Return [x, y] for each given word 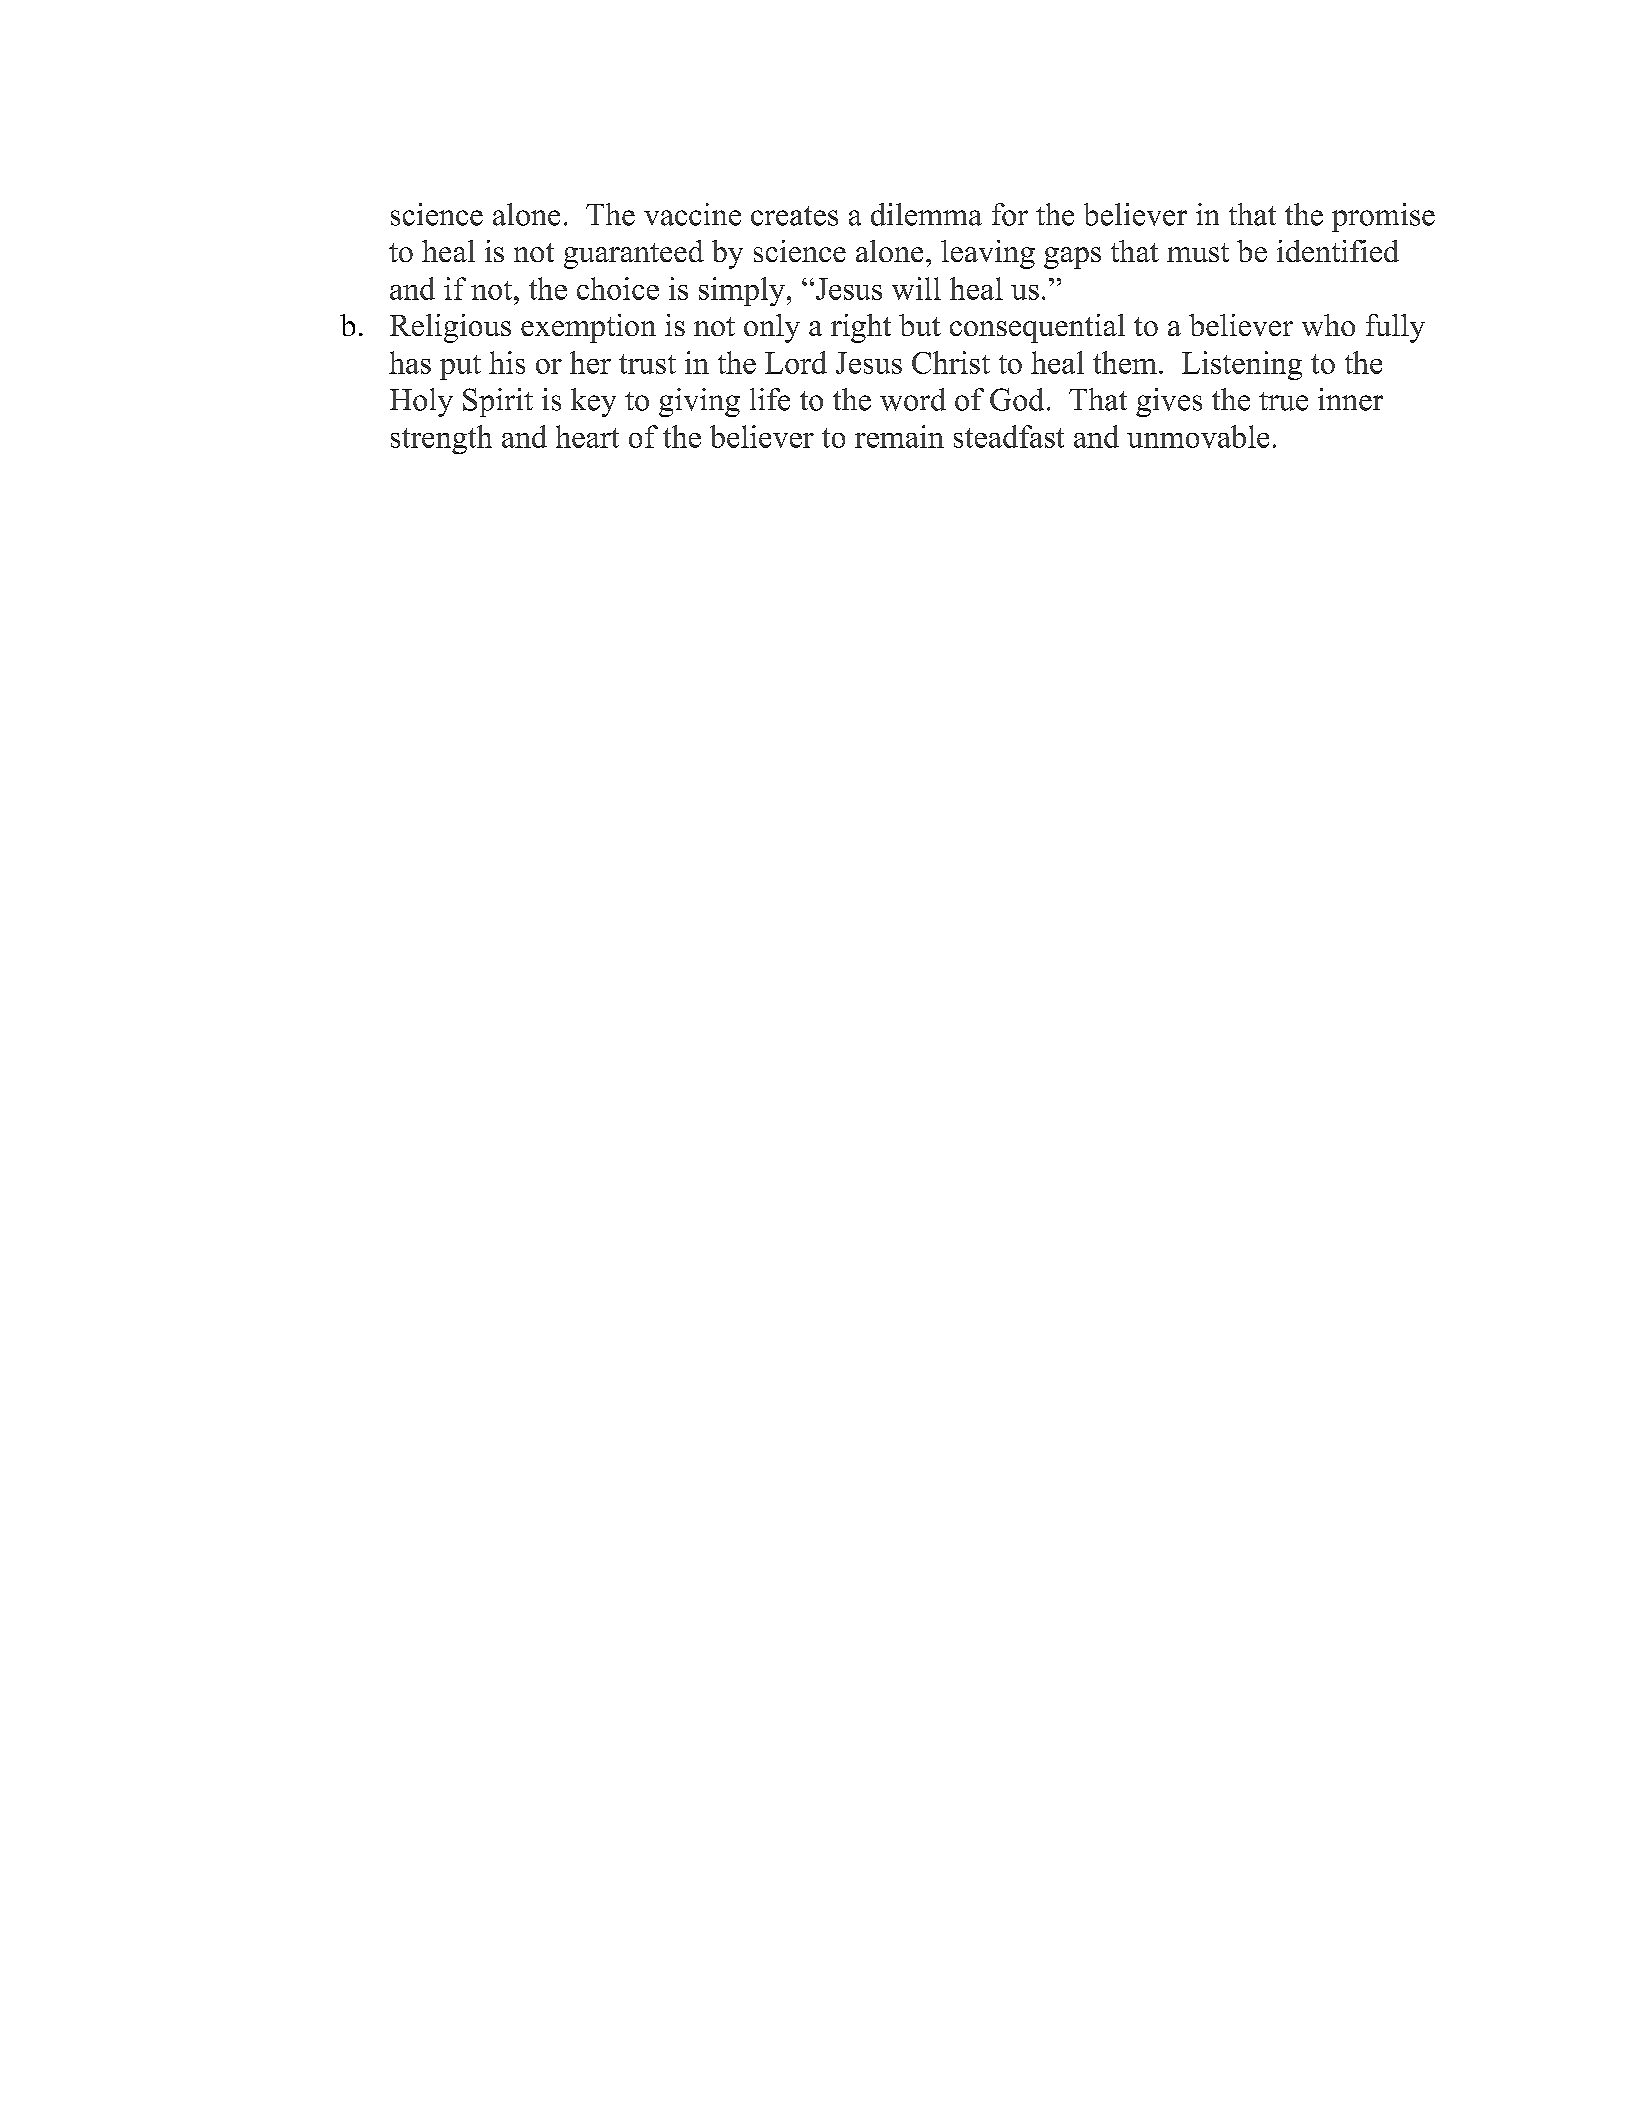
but [920, 325]
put [460, 367]
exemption [588, 328]
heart [587, 436]
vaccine [692, 214]
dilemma [926, 214]
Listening [1242, 365]
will [916, 288]
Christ [951, 362]
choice [618, 288]
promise [1383, 217]
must [1198, 252]
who [1328, 325]
